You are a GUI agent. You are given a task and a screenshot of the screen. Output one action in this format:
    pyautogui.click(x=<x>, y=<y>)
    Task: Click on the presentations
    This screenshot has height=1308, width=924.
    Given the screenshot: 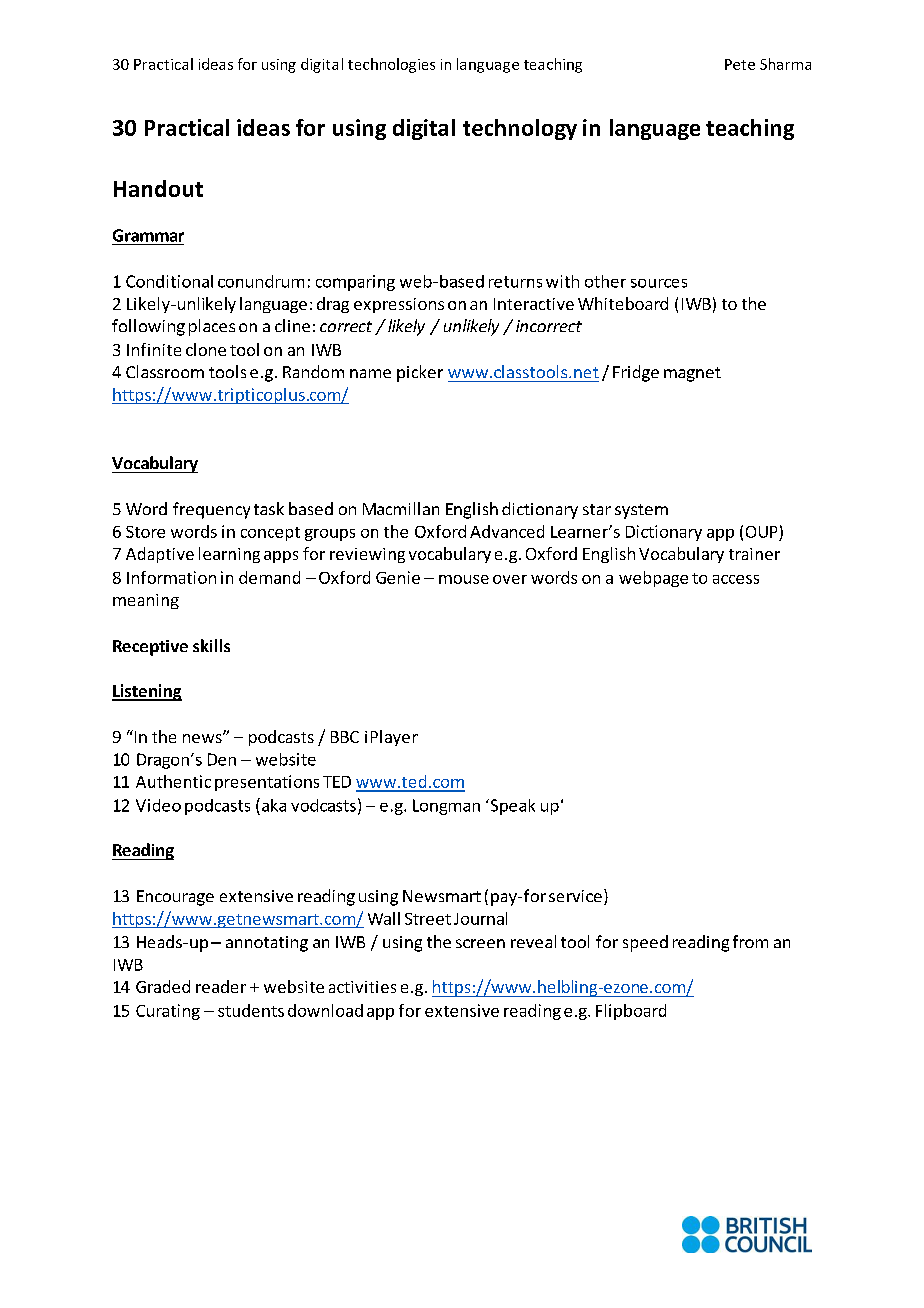 What is the action you would take?
    pyautogui.click(x=267, y=783)
